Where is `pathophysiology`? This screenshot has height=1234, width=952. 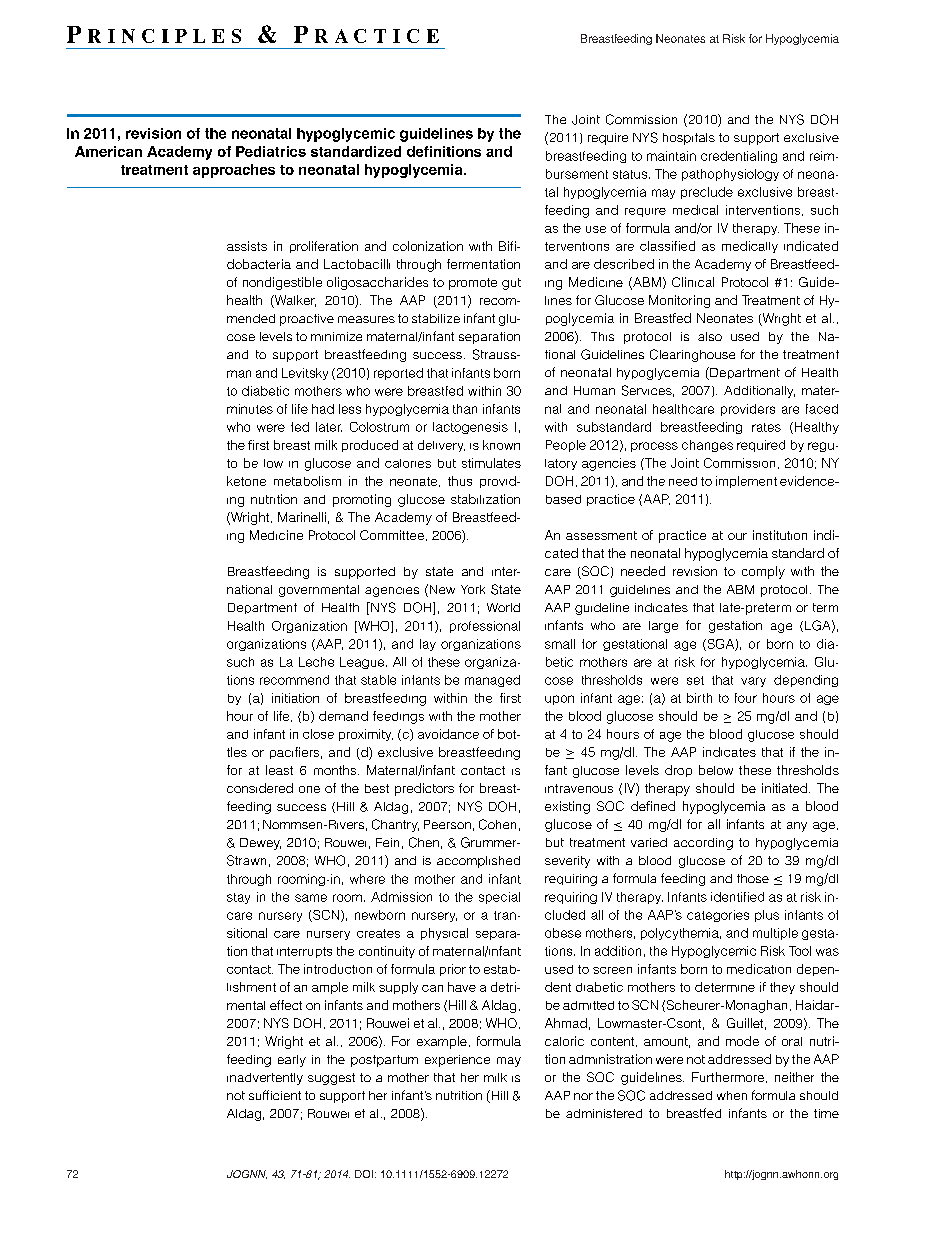
pathophysiology is located at coordinates (730, 175).
